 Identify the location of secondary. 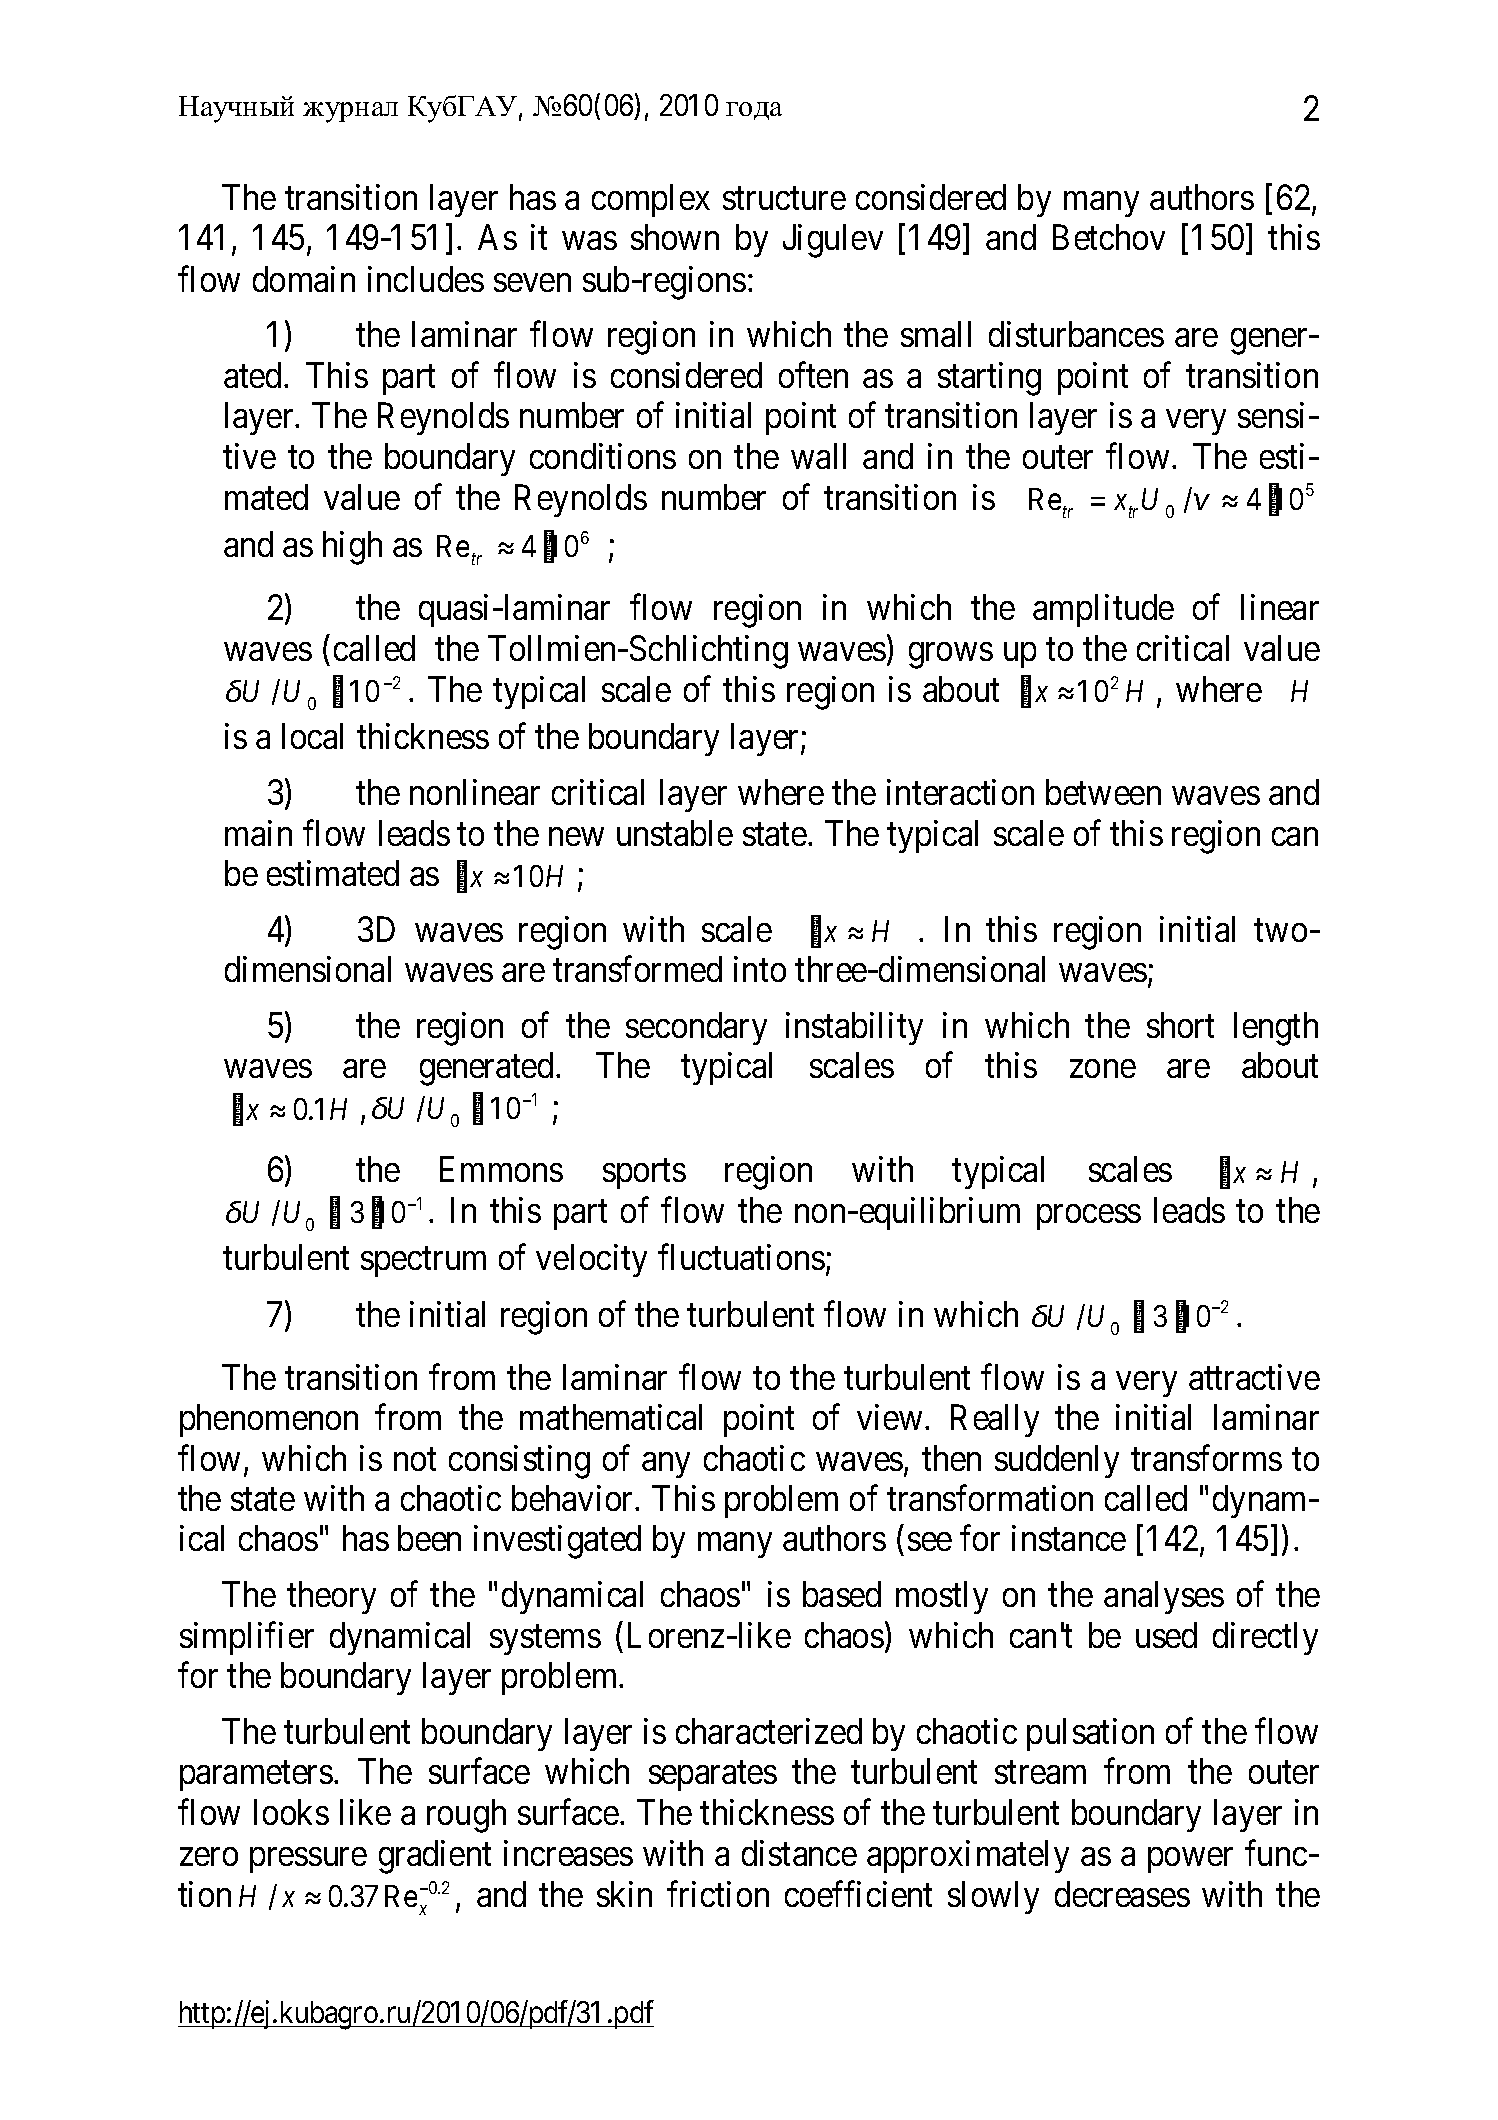
(696, 1028).
